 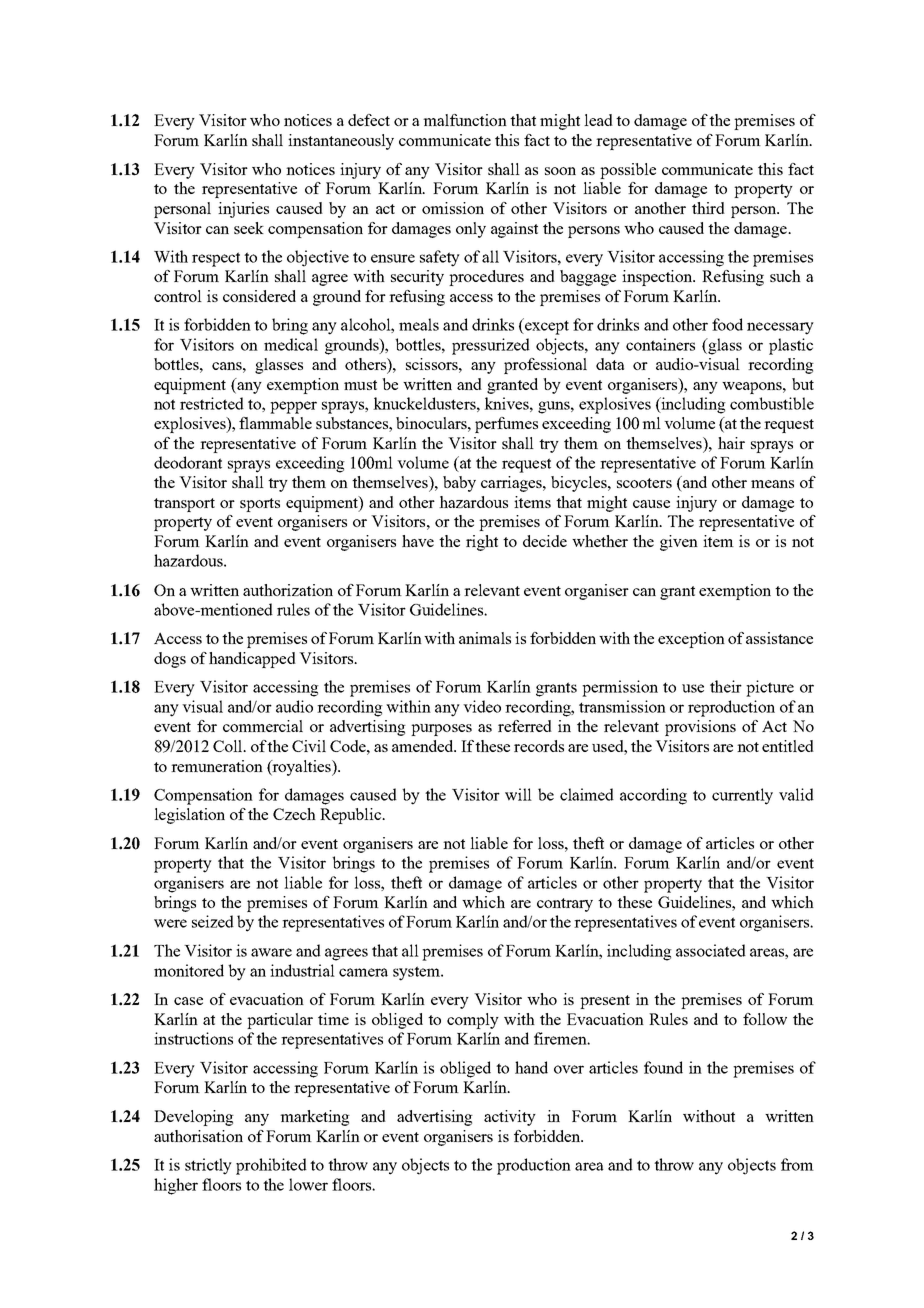 What do you see at coordinates (243, 210) in the document?
I see `injuries` at bounding box center [243, 210].
